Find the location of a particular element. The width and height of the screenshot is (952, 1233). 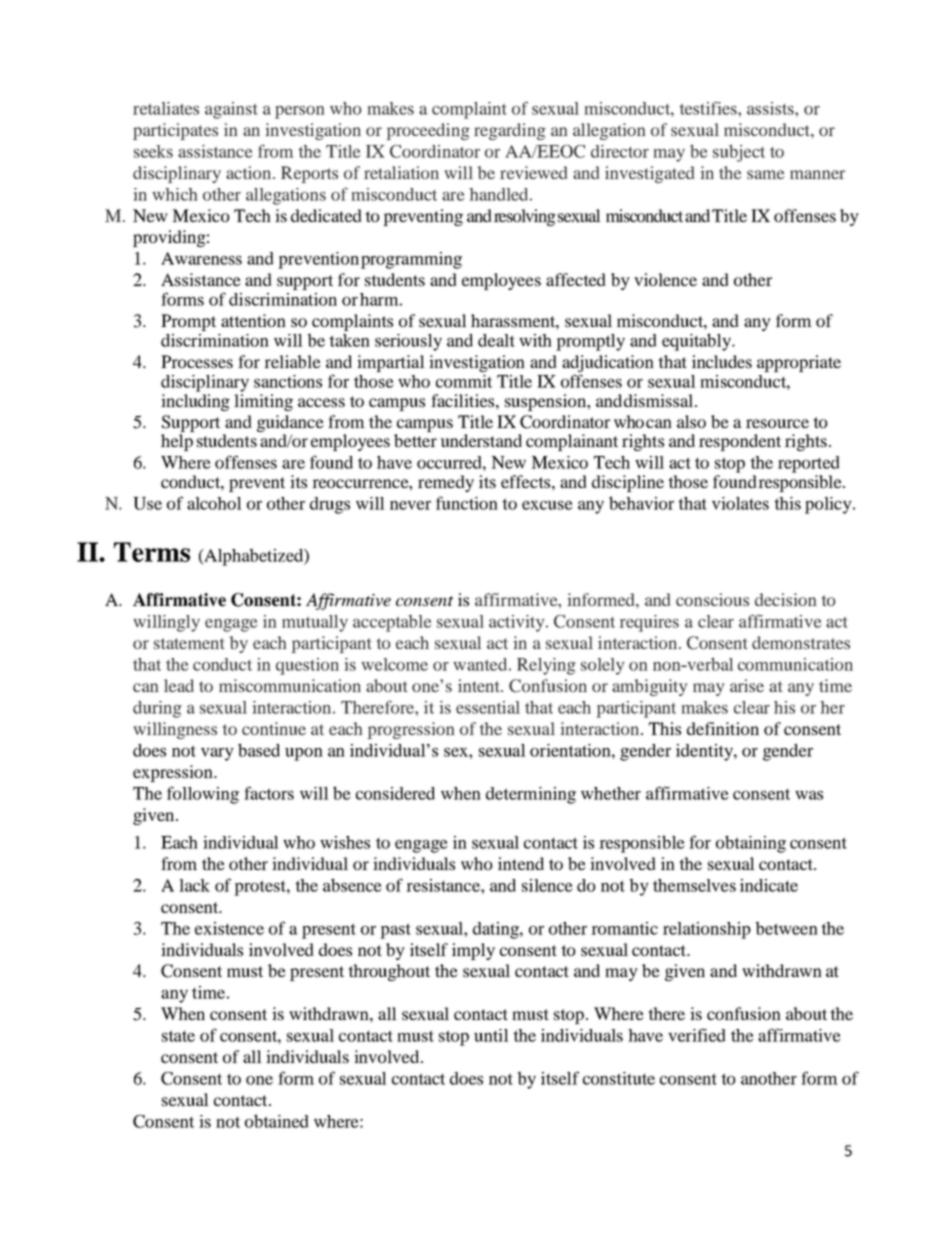

Processes is located at coordinates (197, 361).
